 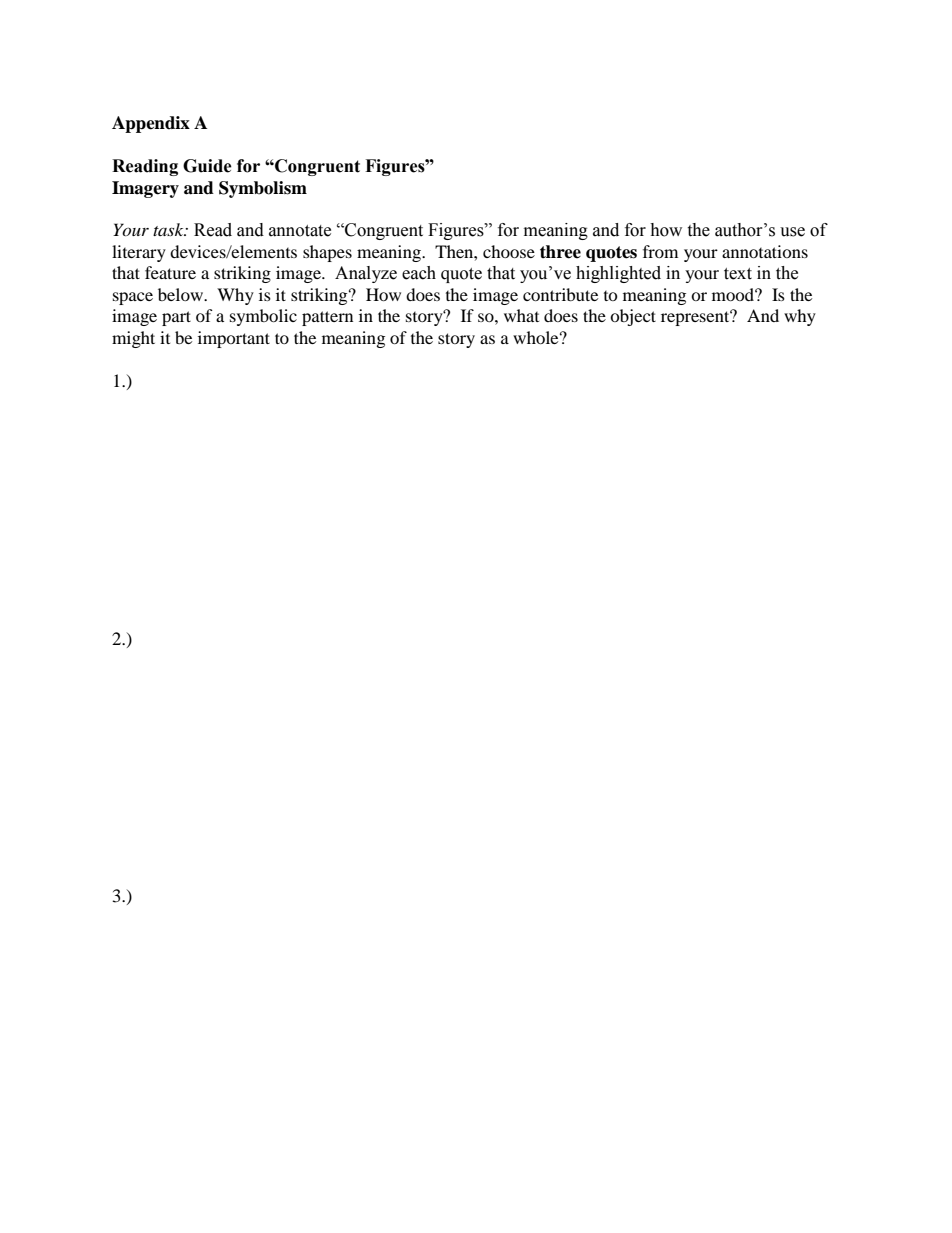 What do you see at coordinates (509, 251) in the page?
I see `choose` at bounding box center [509, 251].
